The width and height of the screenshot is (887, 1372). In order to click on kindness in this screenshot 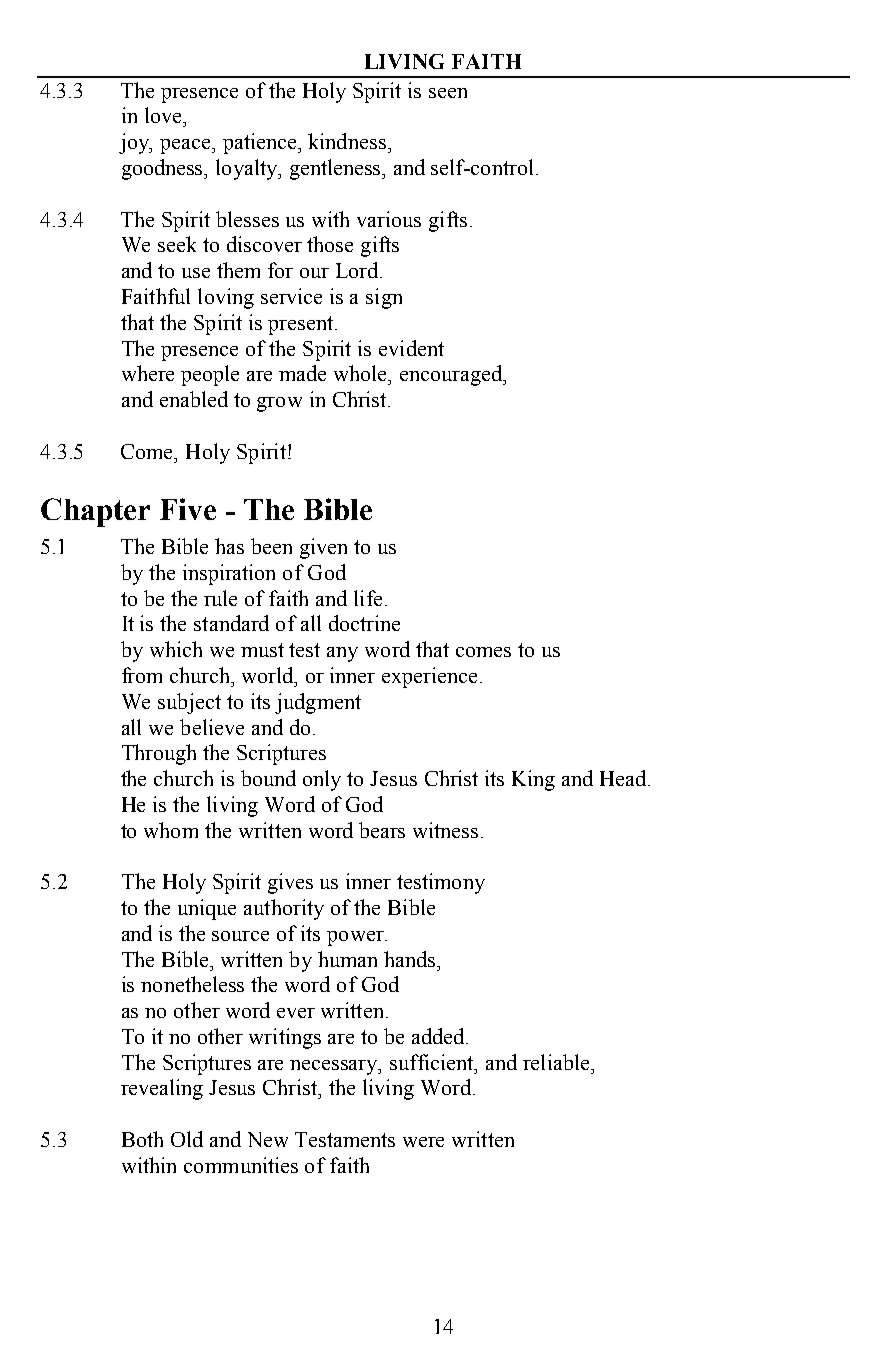, I will do `click(348, 141)`.
